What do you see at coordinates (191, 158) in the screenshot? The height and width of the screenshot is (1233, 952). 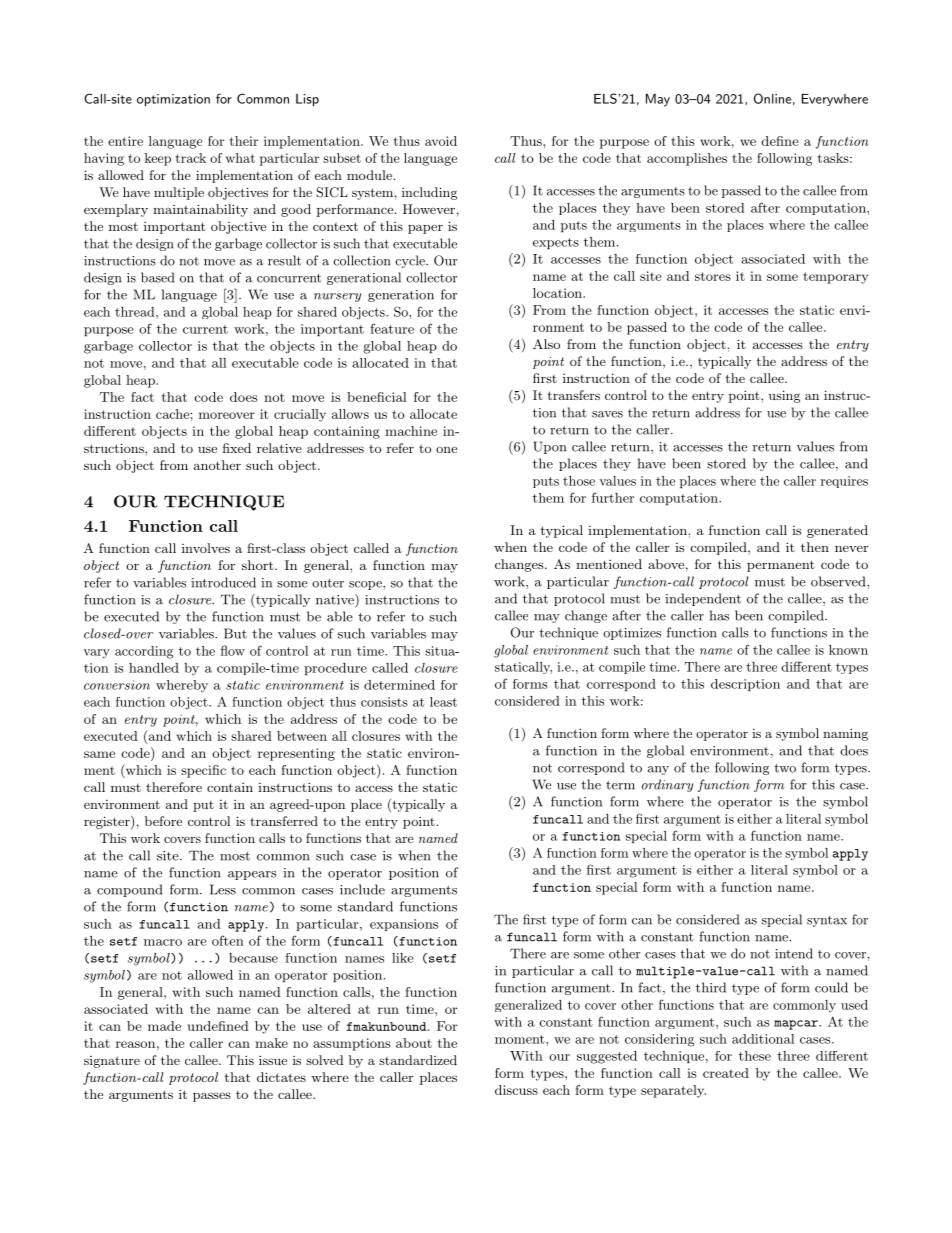 I see `track` at bounding box center [191, 158].
